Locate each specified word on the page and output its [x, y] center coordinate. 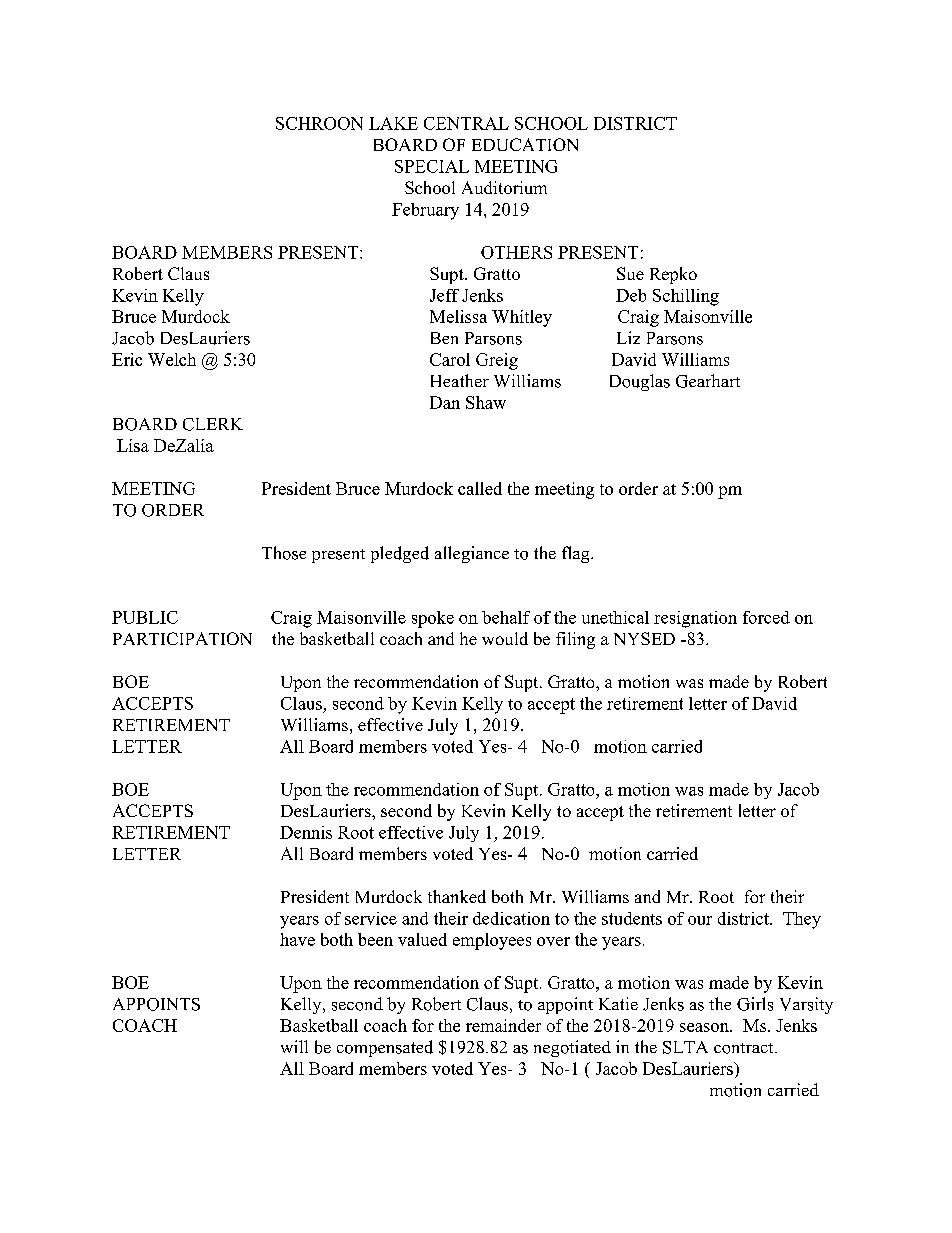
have [297, 939]
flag [577, 554]
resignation [695, 619]
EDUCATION [525, 144]
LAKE [393, 123]
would [505, 638]
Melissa [458, 316]
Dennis [306, 832]
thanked [457, 896]
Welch [172, 359]
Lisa [133, 445]
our [700, 920]
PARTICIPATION [182, 638]
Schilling [686, 297]
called [480, 488]
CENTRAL [466, 123]
